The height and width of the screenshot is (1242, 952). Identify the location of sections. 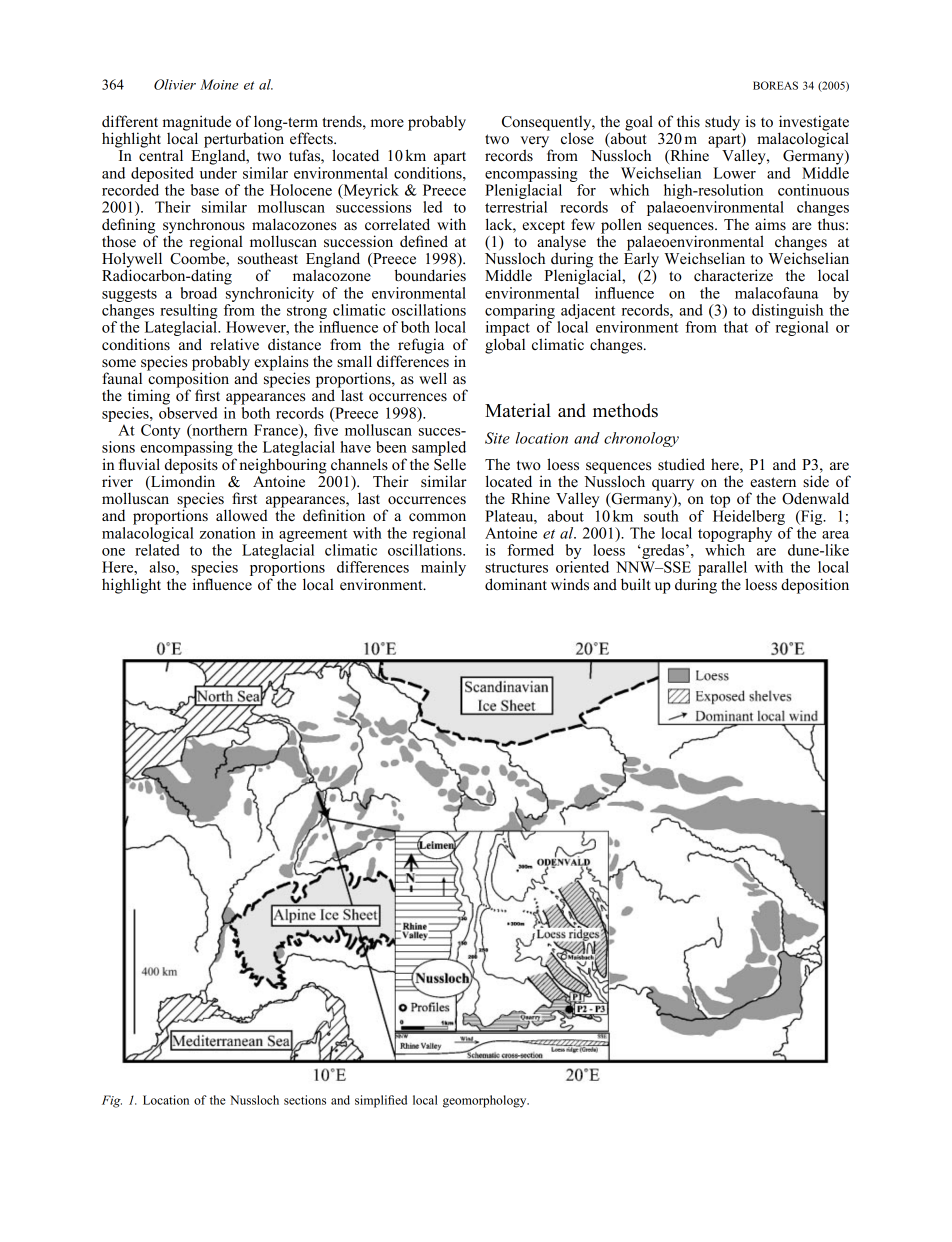
(305, 1100).
